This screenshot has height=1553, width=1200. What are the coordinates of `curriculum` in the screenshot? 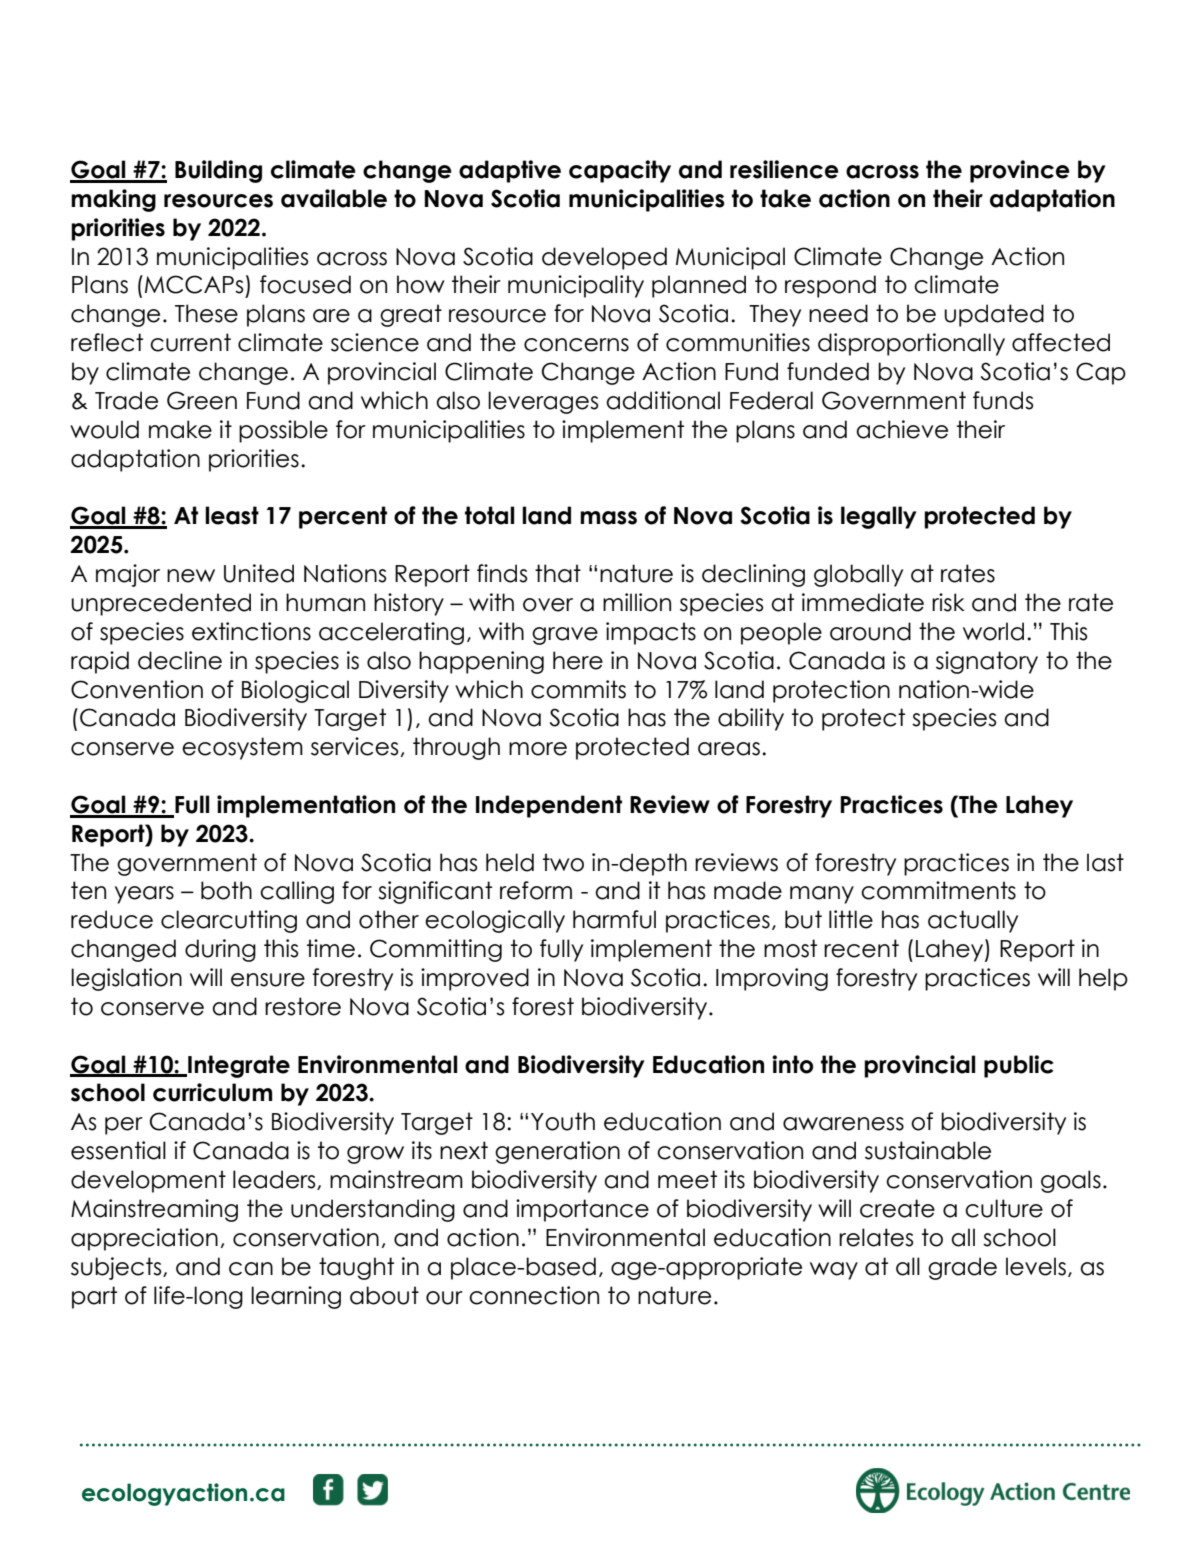 It's located at (212, 1092).
